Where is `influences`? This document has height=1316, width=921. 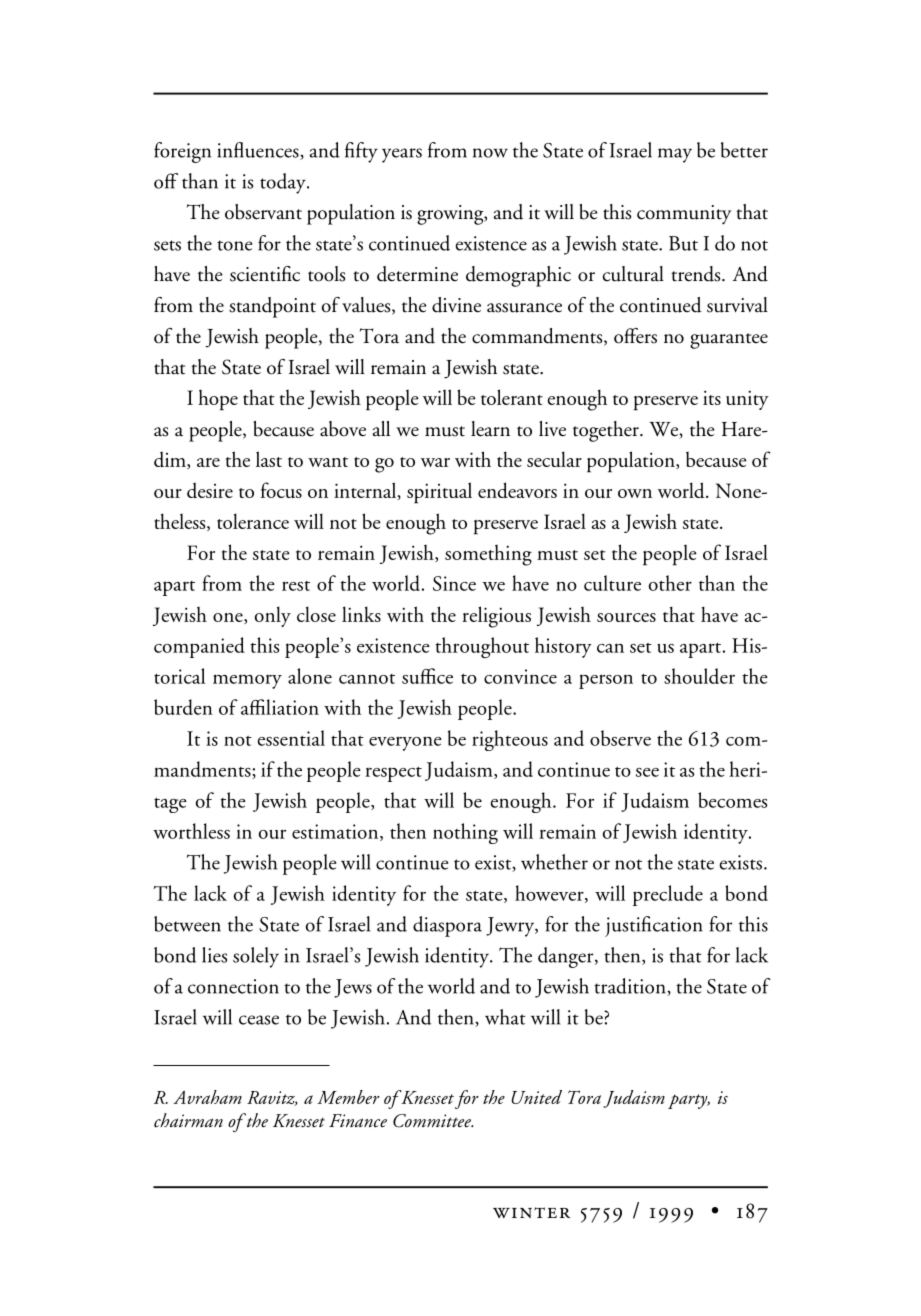
influences is located at coordinates (259, 151).
